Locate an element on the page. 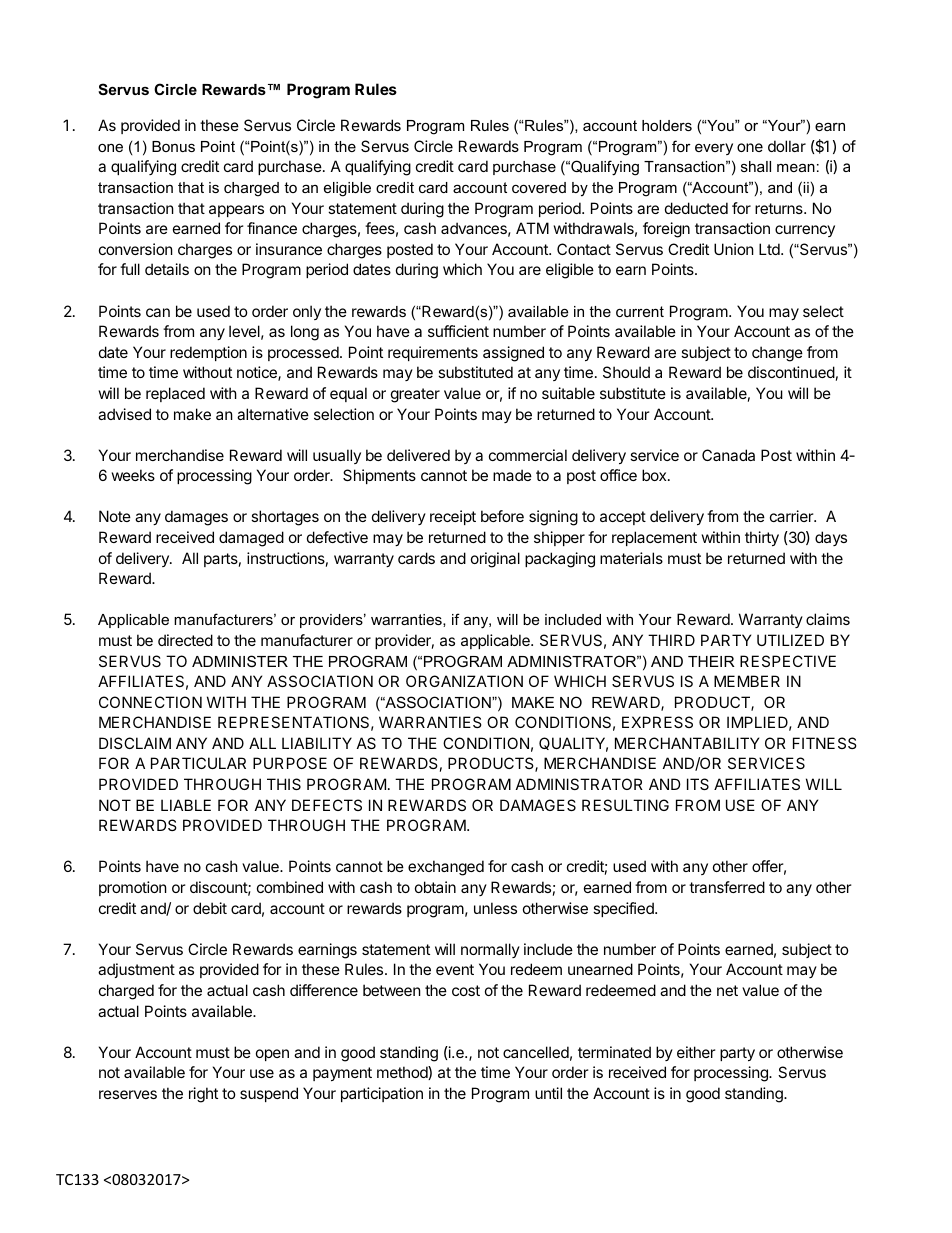 The width and height of the page is (952, 1233). until is located at coordinates (548, 1093).
